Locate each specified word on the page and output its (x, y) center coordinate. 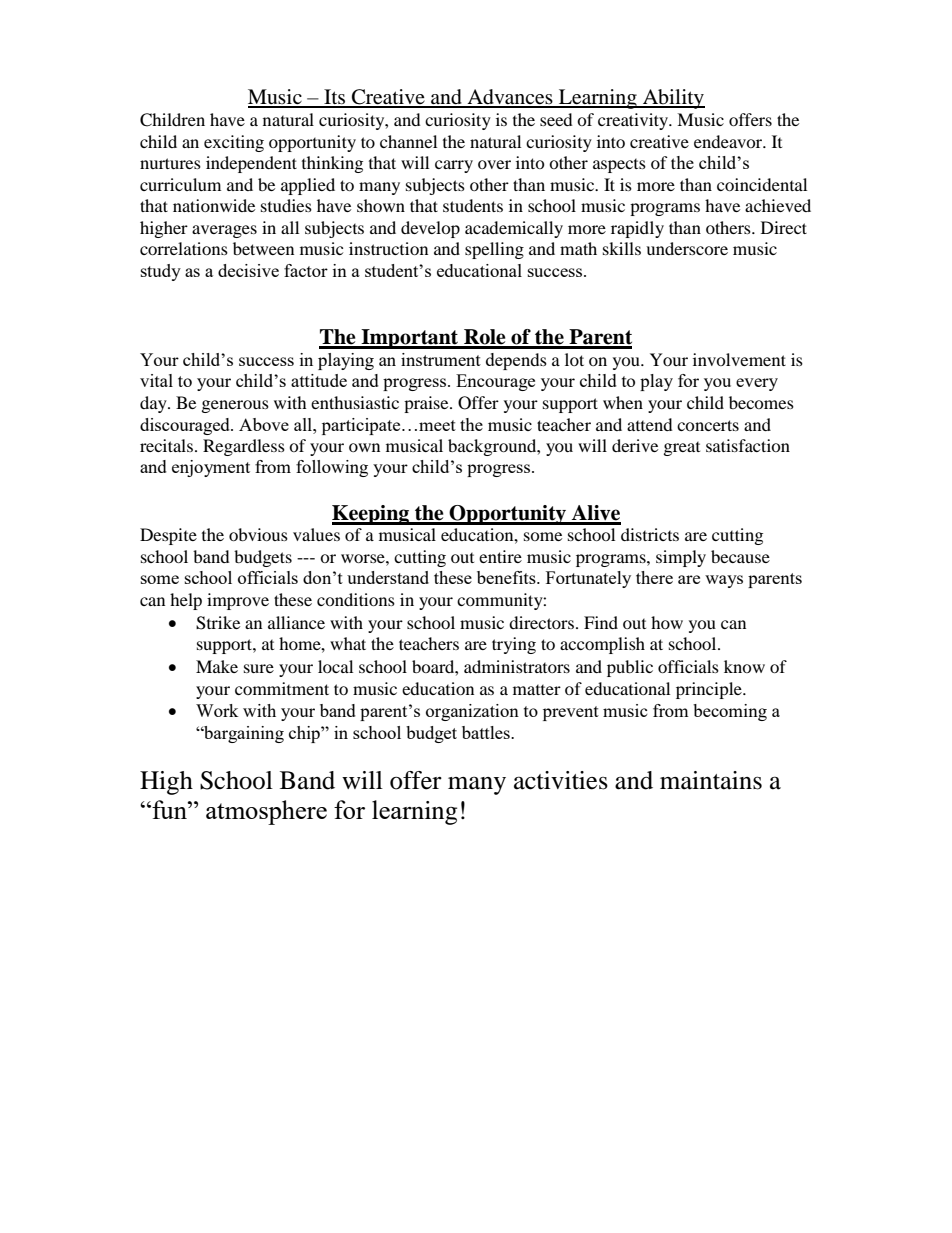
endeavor (729, 141)
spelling (494, 250)
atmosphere (266, 812)
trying (514, 645)
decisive (248, 270)
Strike (218, 623)
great (682, 449)
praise (427, 404)
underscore (687, 248)
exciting (234, 143)
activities (561, 780)
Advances (510, 98)
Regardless (244, 447)
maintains (711, 780)
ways (724, 581)
